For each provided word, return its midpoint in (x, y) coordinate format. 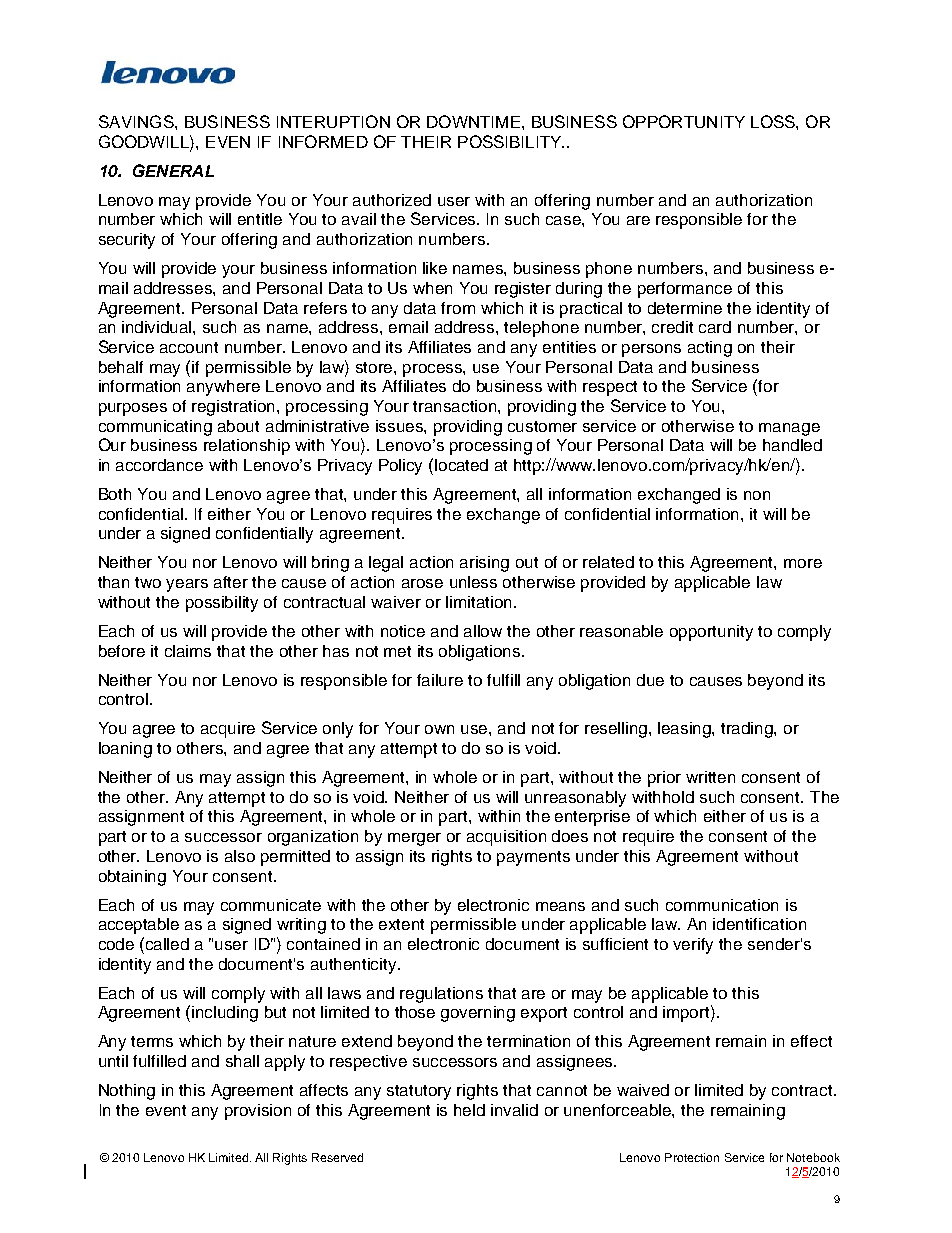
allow (483, 631)
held (469, 1110)
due (650, 680)
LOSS (774, 121)
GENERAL (173, 170)
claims (188, 651)
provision (258, 1112)
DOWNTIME (473, 121)
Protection (692, 1157)
